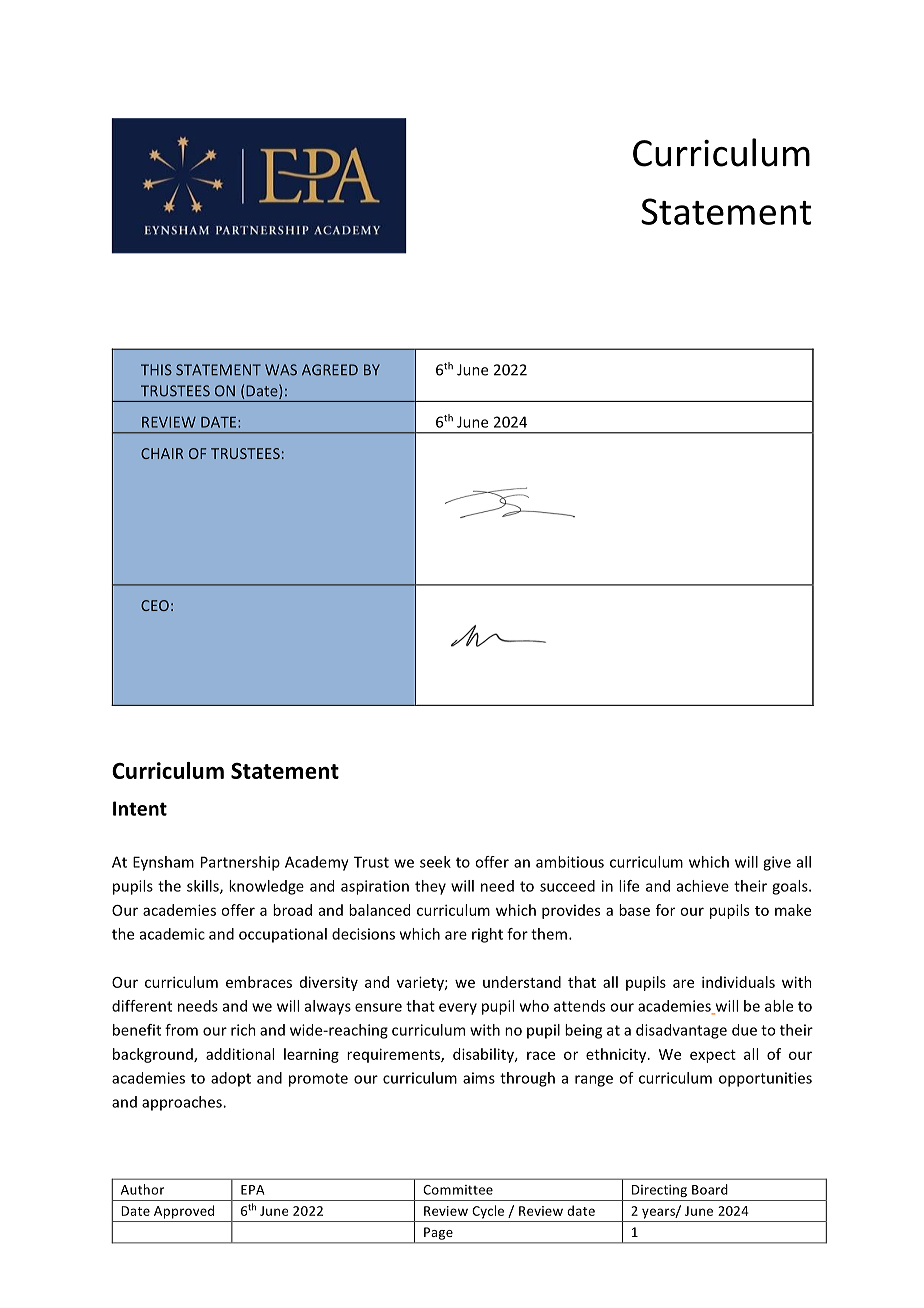 The width and height of the page is (924, 1308). I want to click on rich, so click(243, 1030).
